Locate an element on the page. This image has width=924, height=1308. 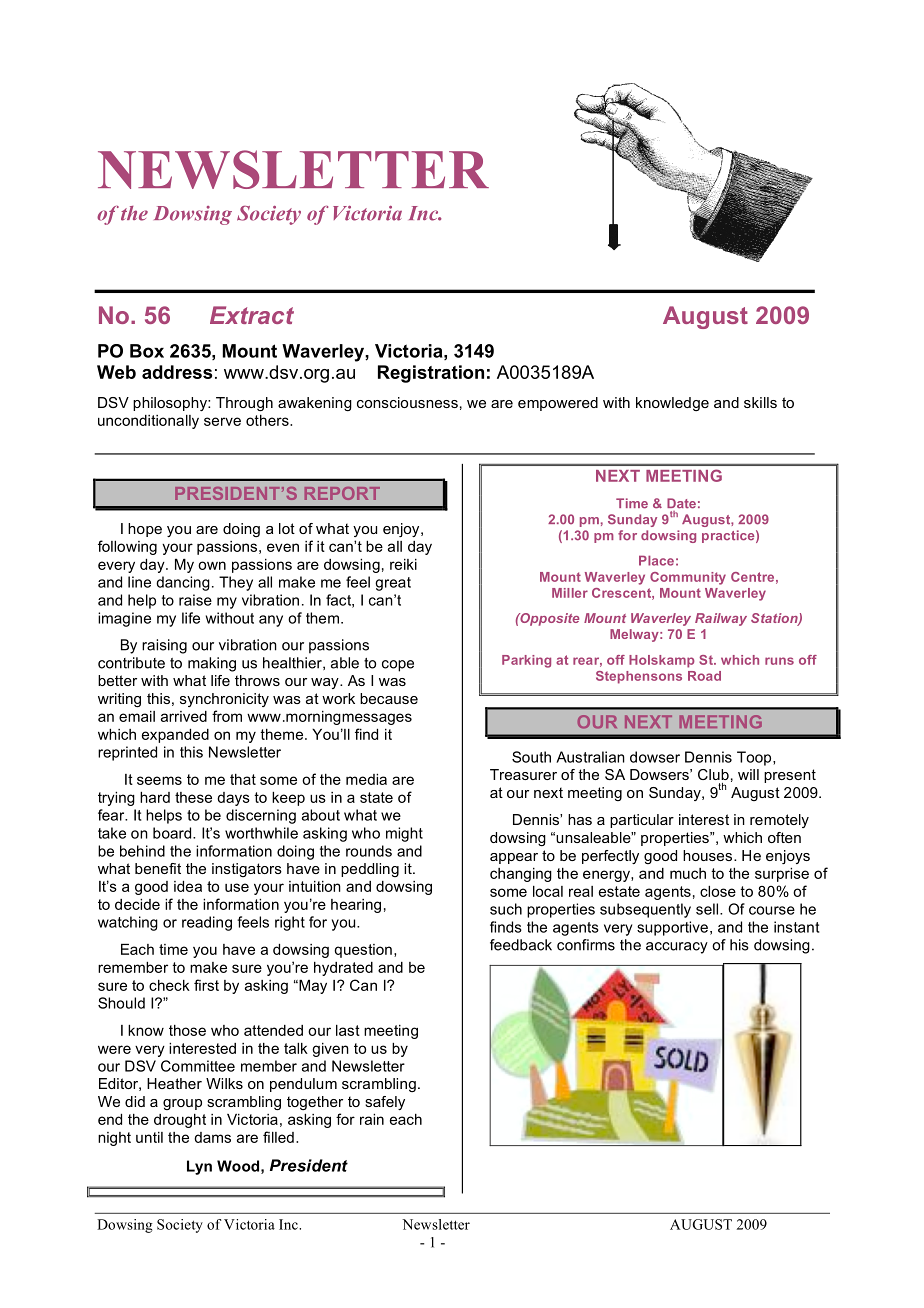
skills is located at coordinates (760, 402).
